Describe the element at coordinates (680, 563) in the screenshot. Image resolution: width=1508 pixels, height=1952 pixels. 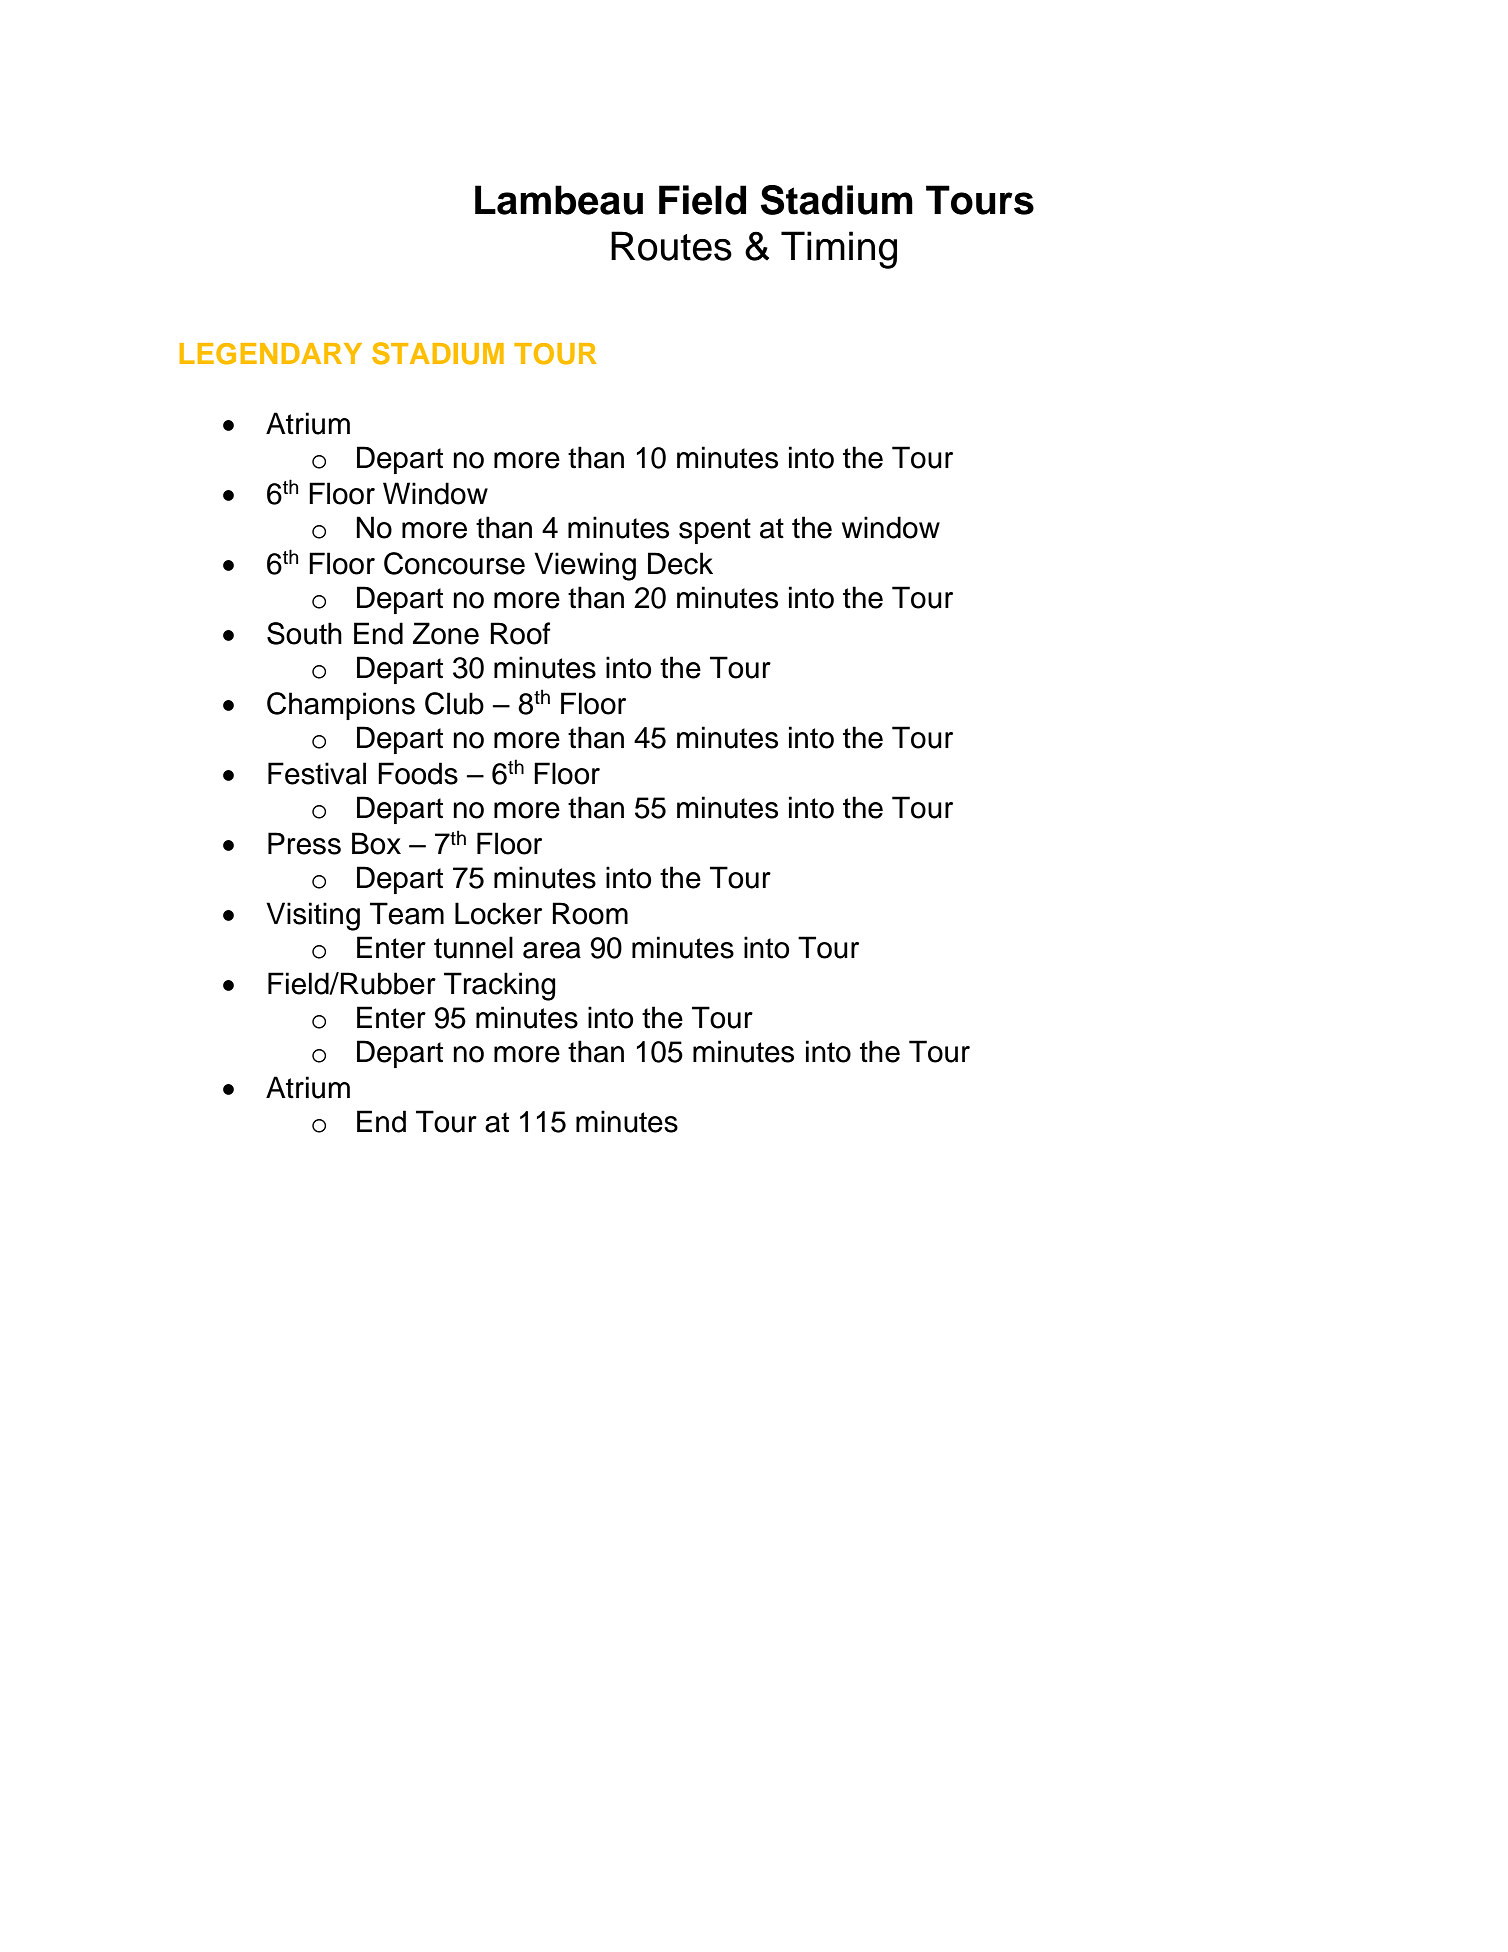
I see `Deck` at that location.
